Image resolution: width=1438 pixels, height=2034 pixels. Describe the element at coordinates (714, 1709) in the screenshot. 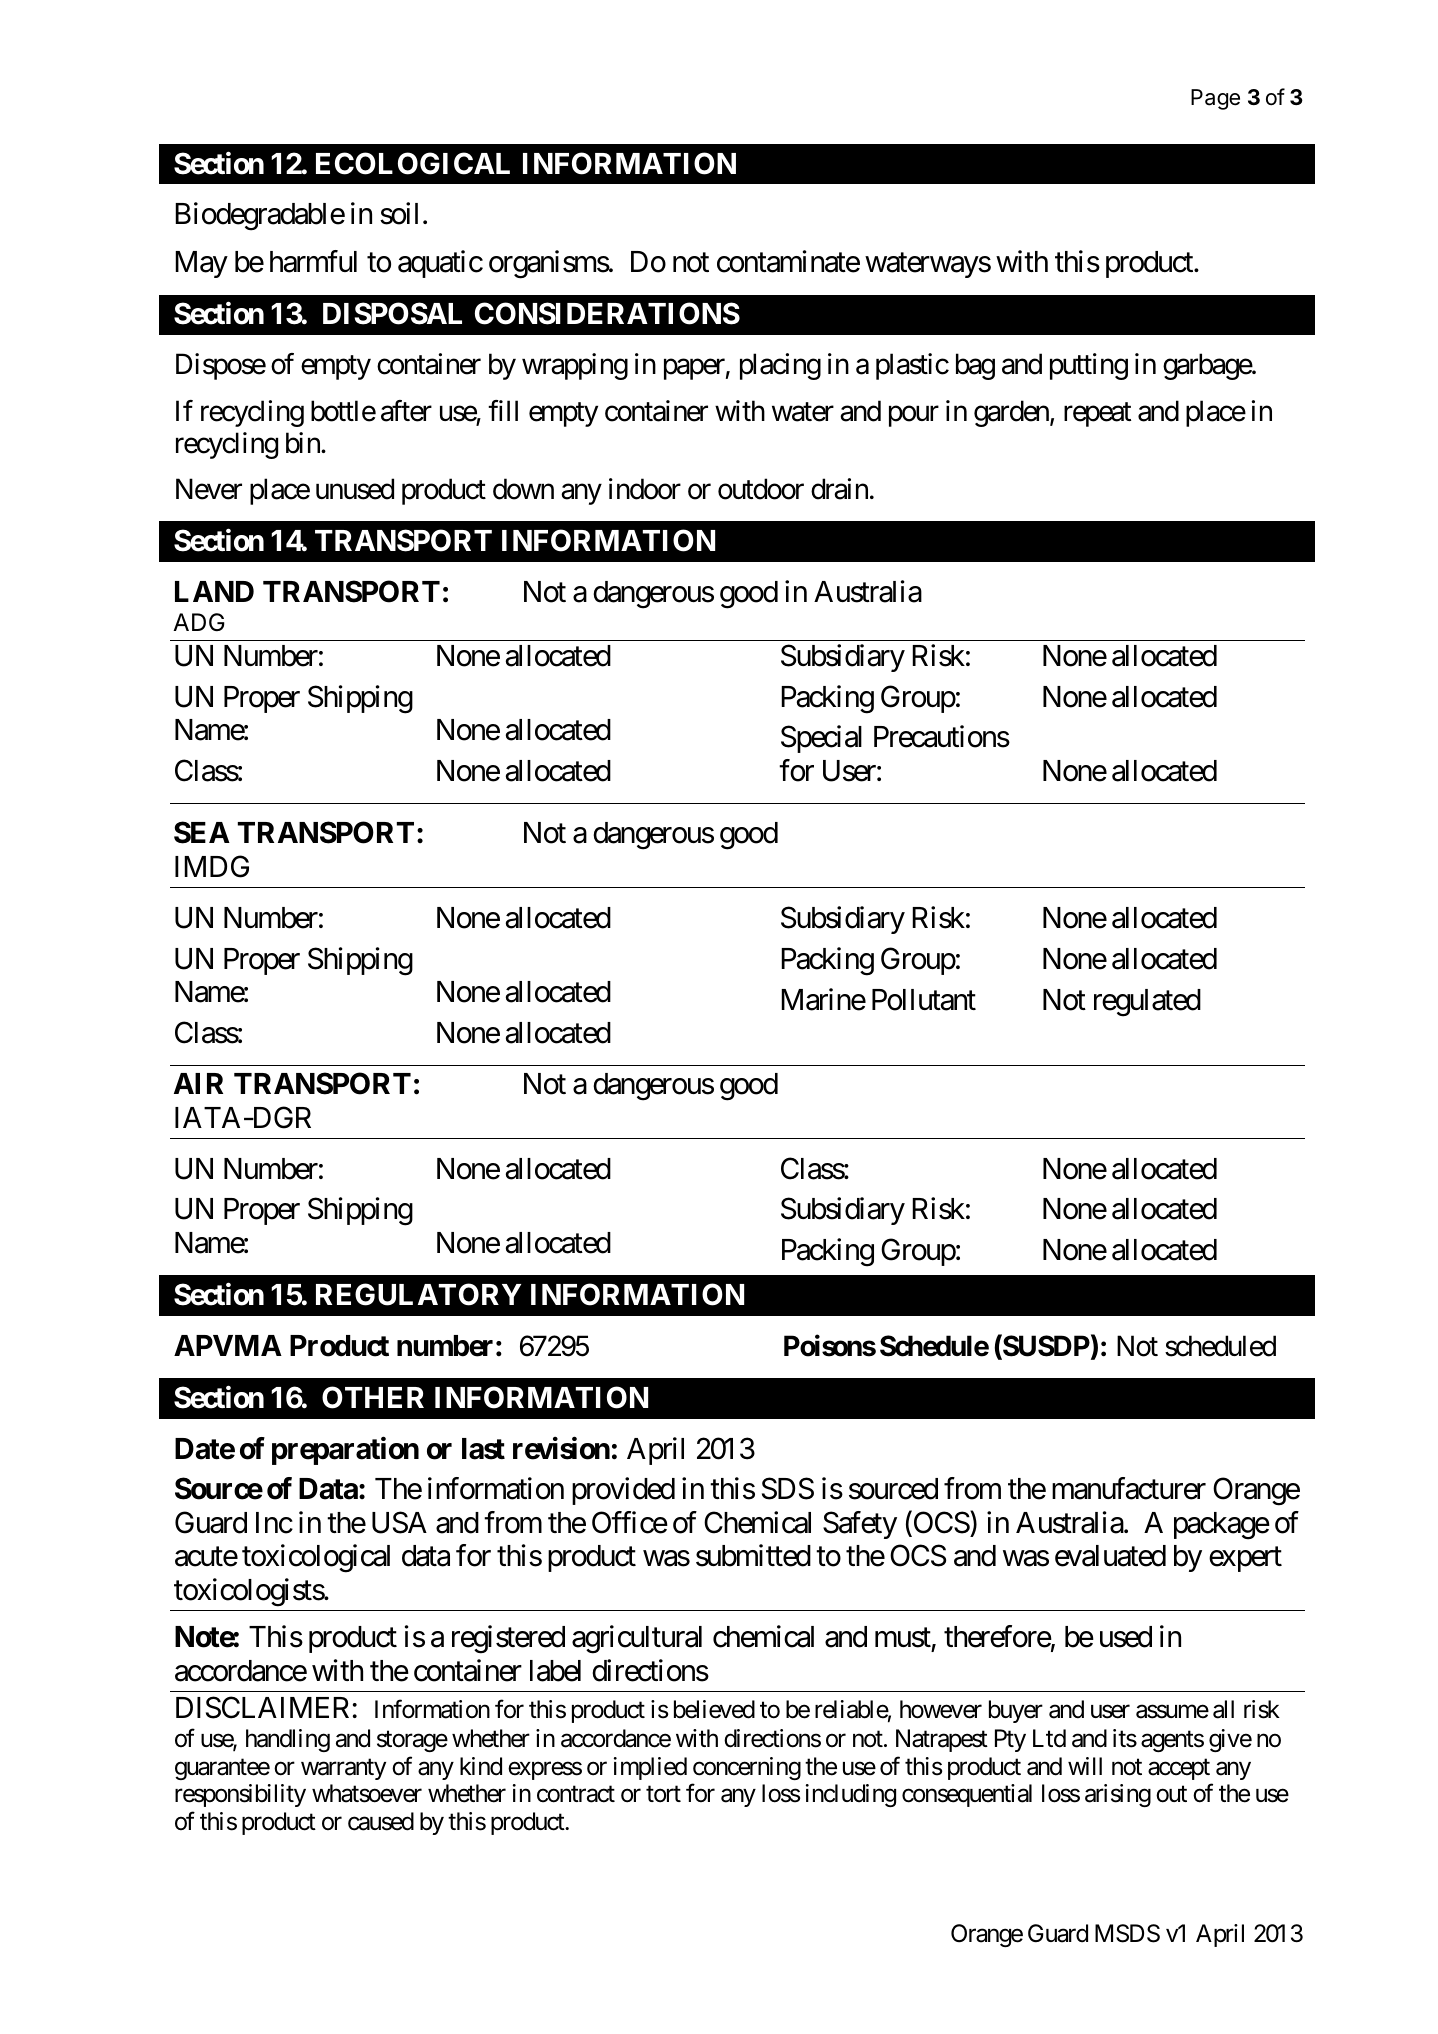

I see `believed` at that location.
